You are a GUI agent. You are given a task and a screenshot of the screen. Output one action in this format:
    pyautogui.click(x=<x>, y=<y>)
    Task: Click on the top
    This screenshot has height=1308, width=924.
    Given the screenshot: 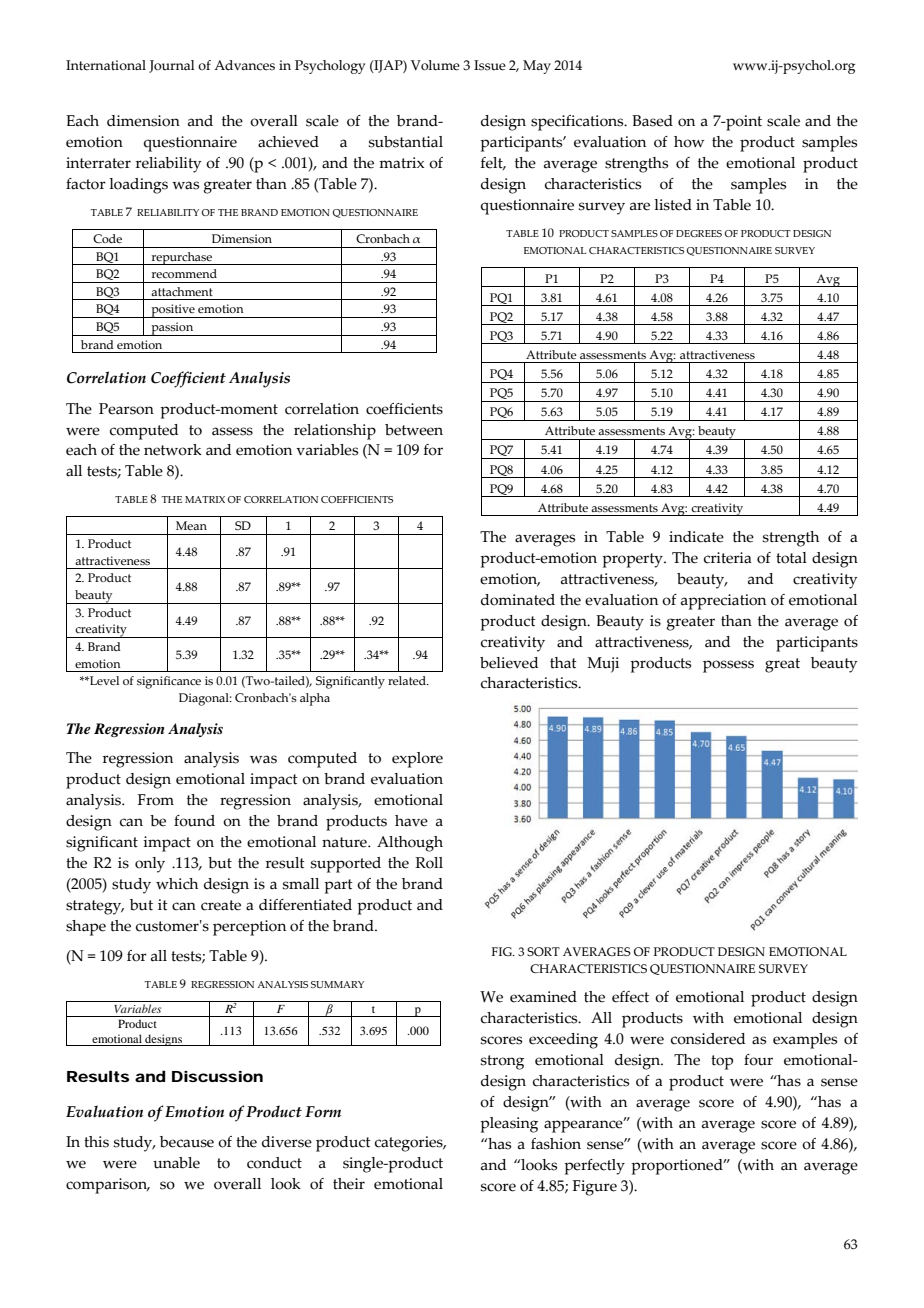 What is the action you would take?
    pyautogui.click(x=722, y=1062)
